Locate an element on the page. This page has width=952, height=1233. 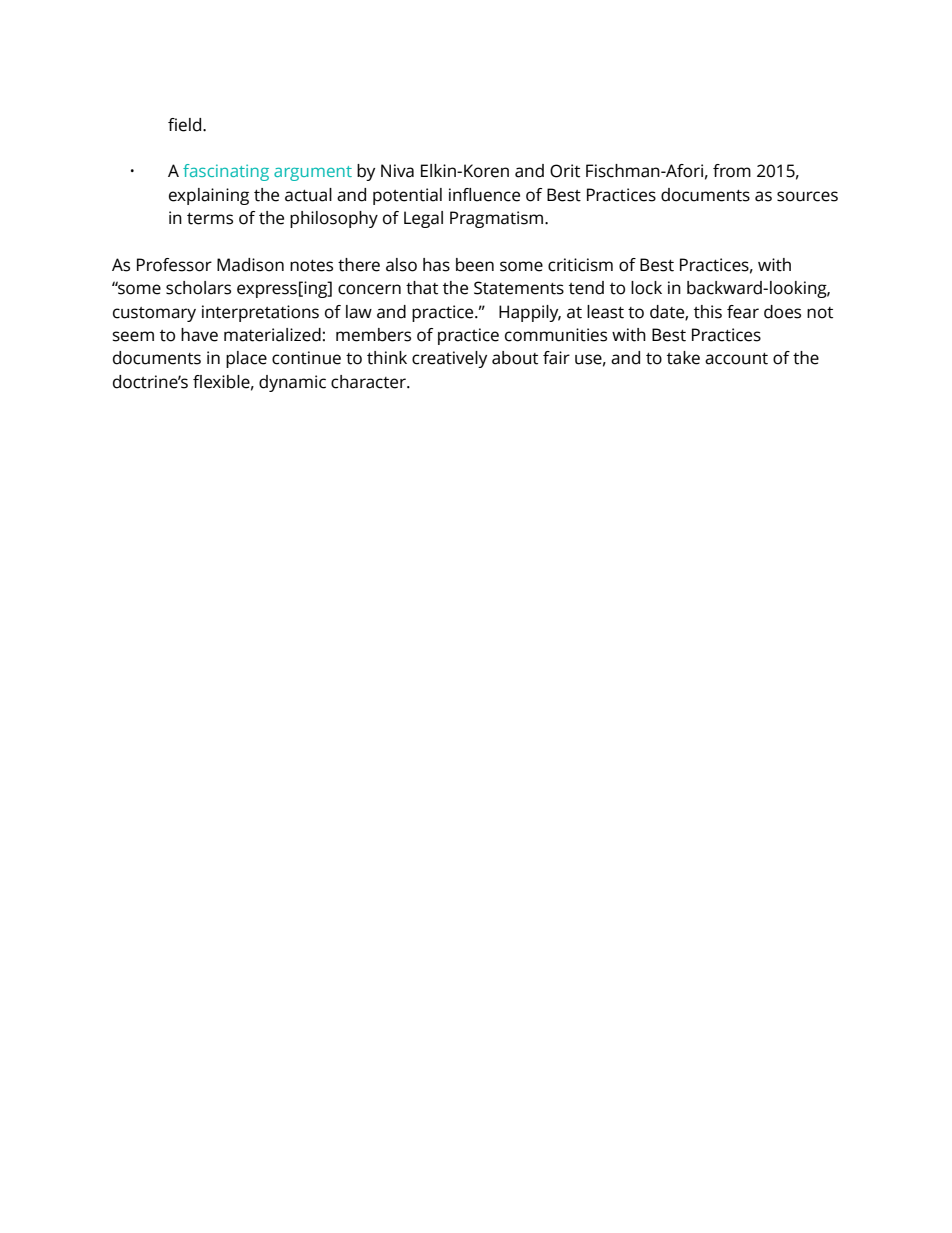
been is located at coordinates (475, 265).
